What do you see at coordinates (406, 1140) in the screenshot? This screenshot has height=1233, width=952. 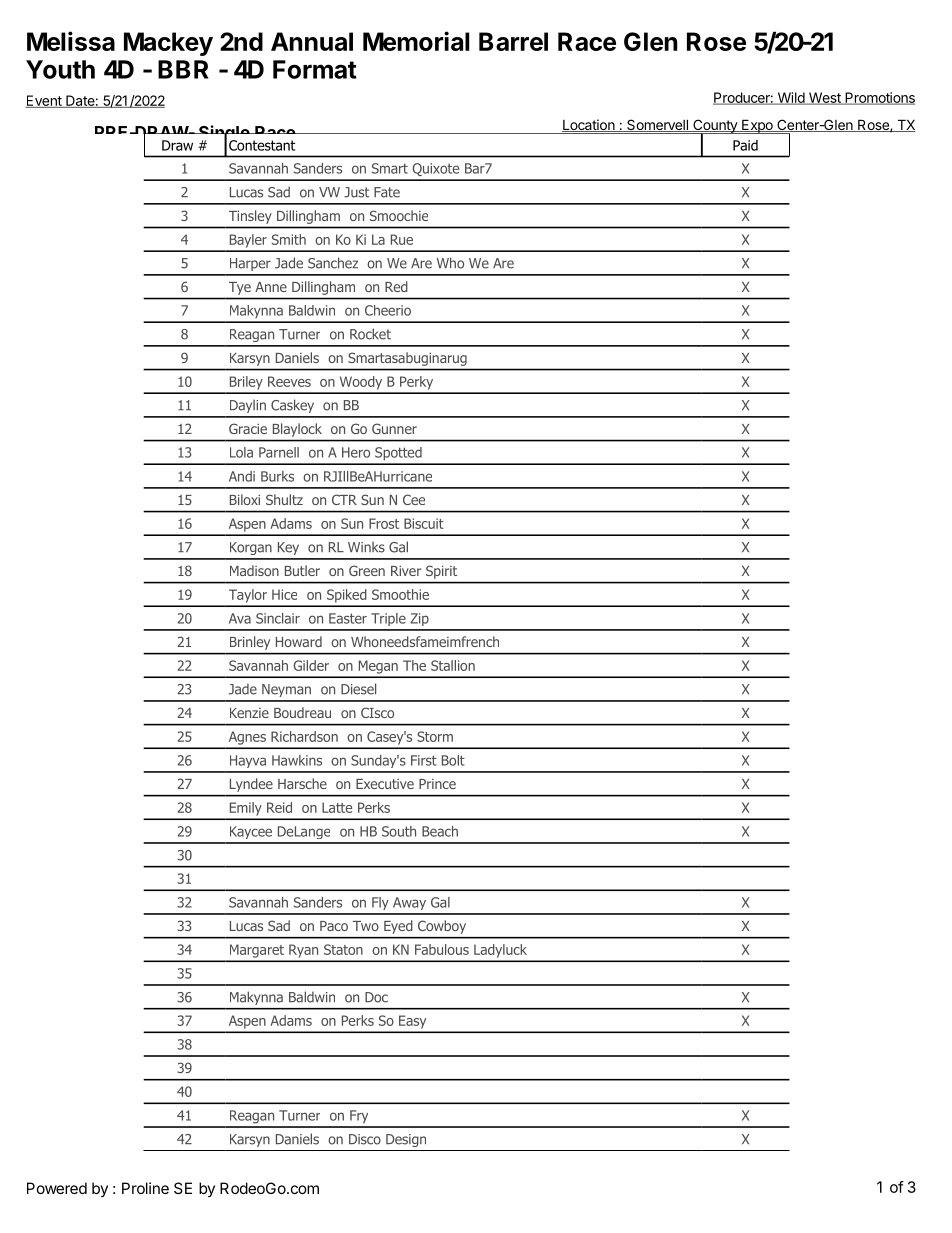 I see `Design` at bounding box center [406, 1140].
